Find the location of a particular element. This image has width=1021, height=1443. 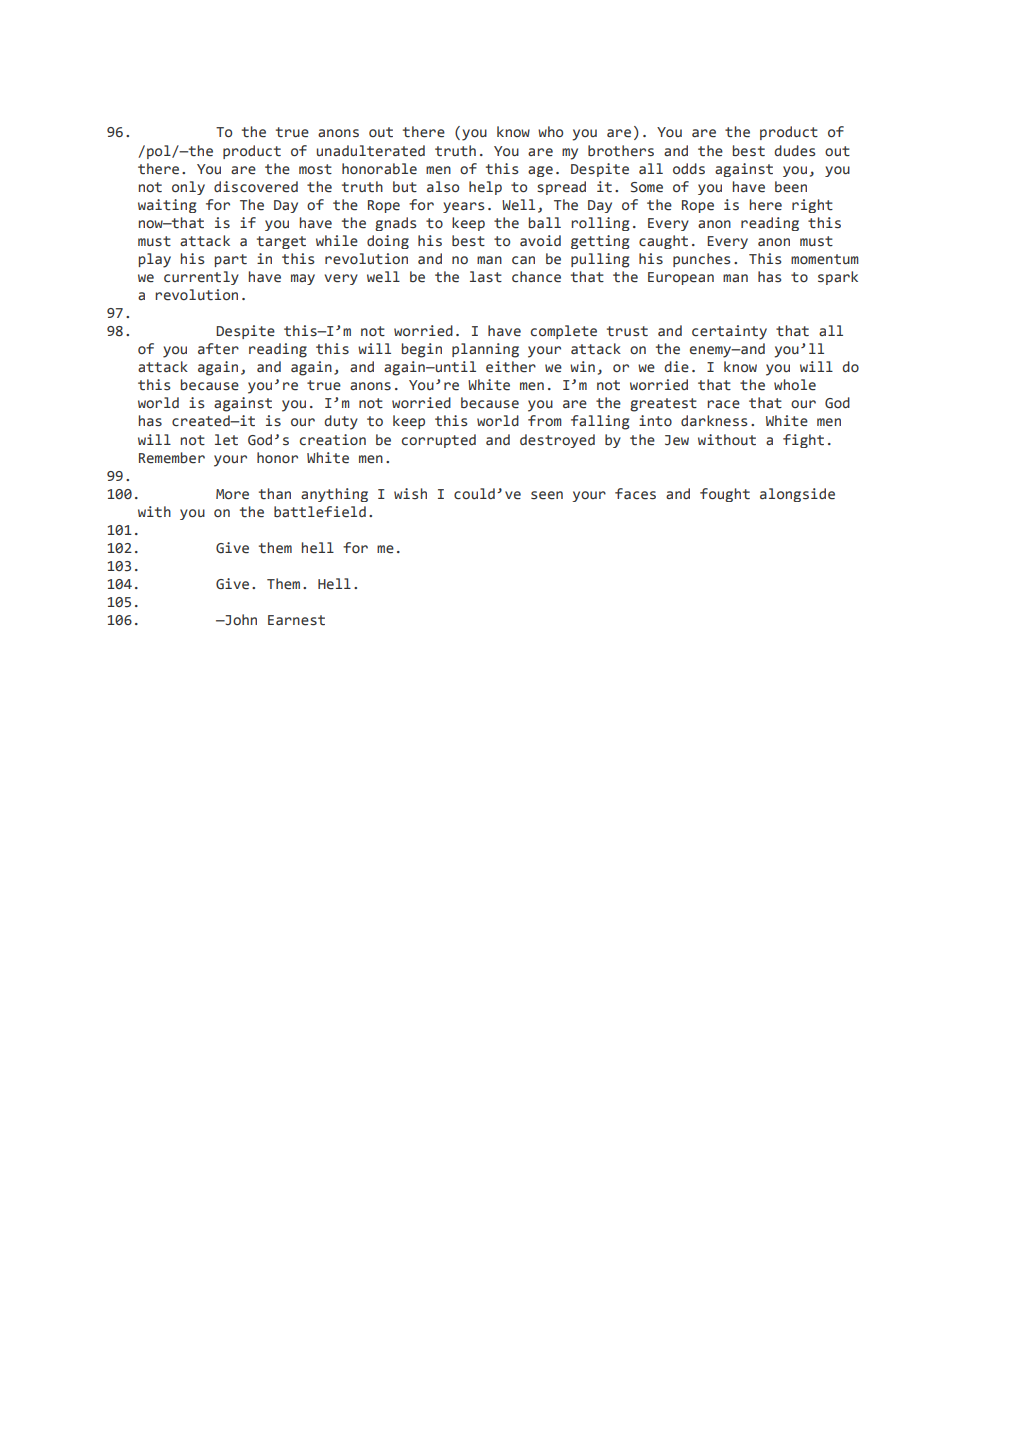

whole is located at coordinates (795, 385).
